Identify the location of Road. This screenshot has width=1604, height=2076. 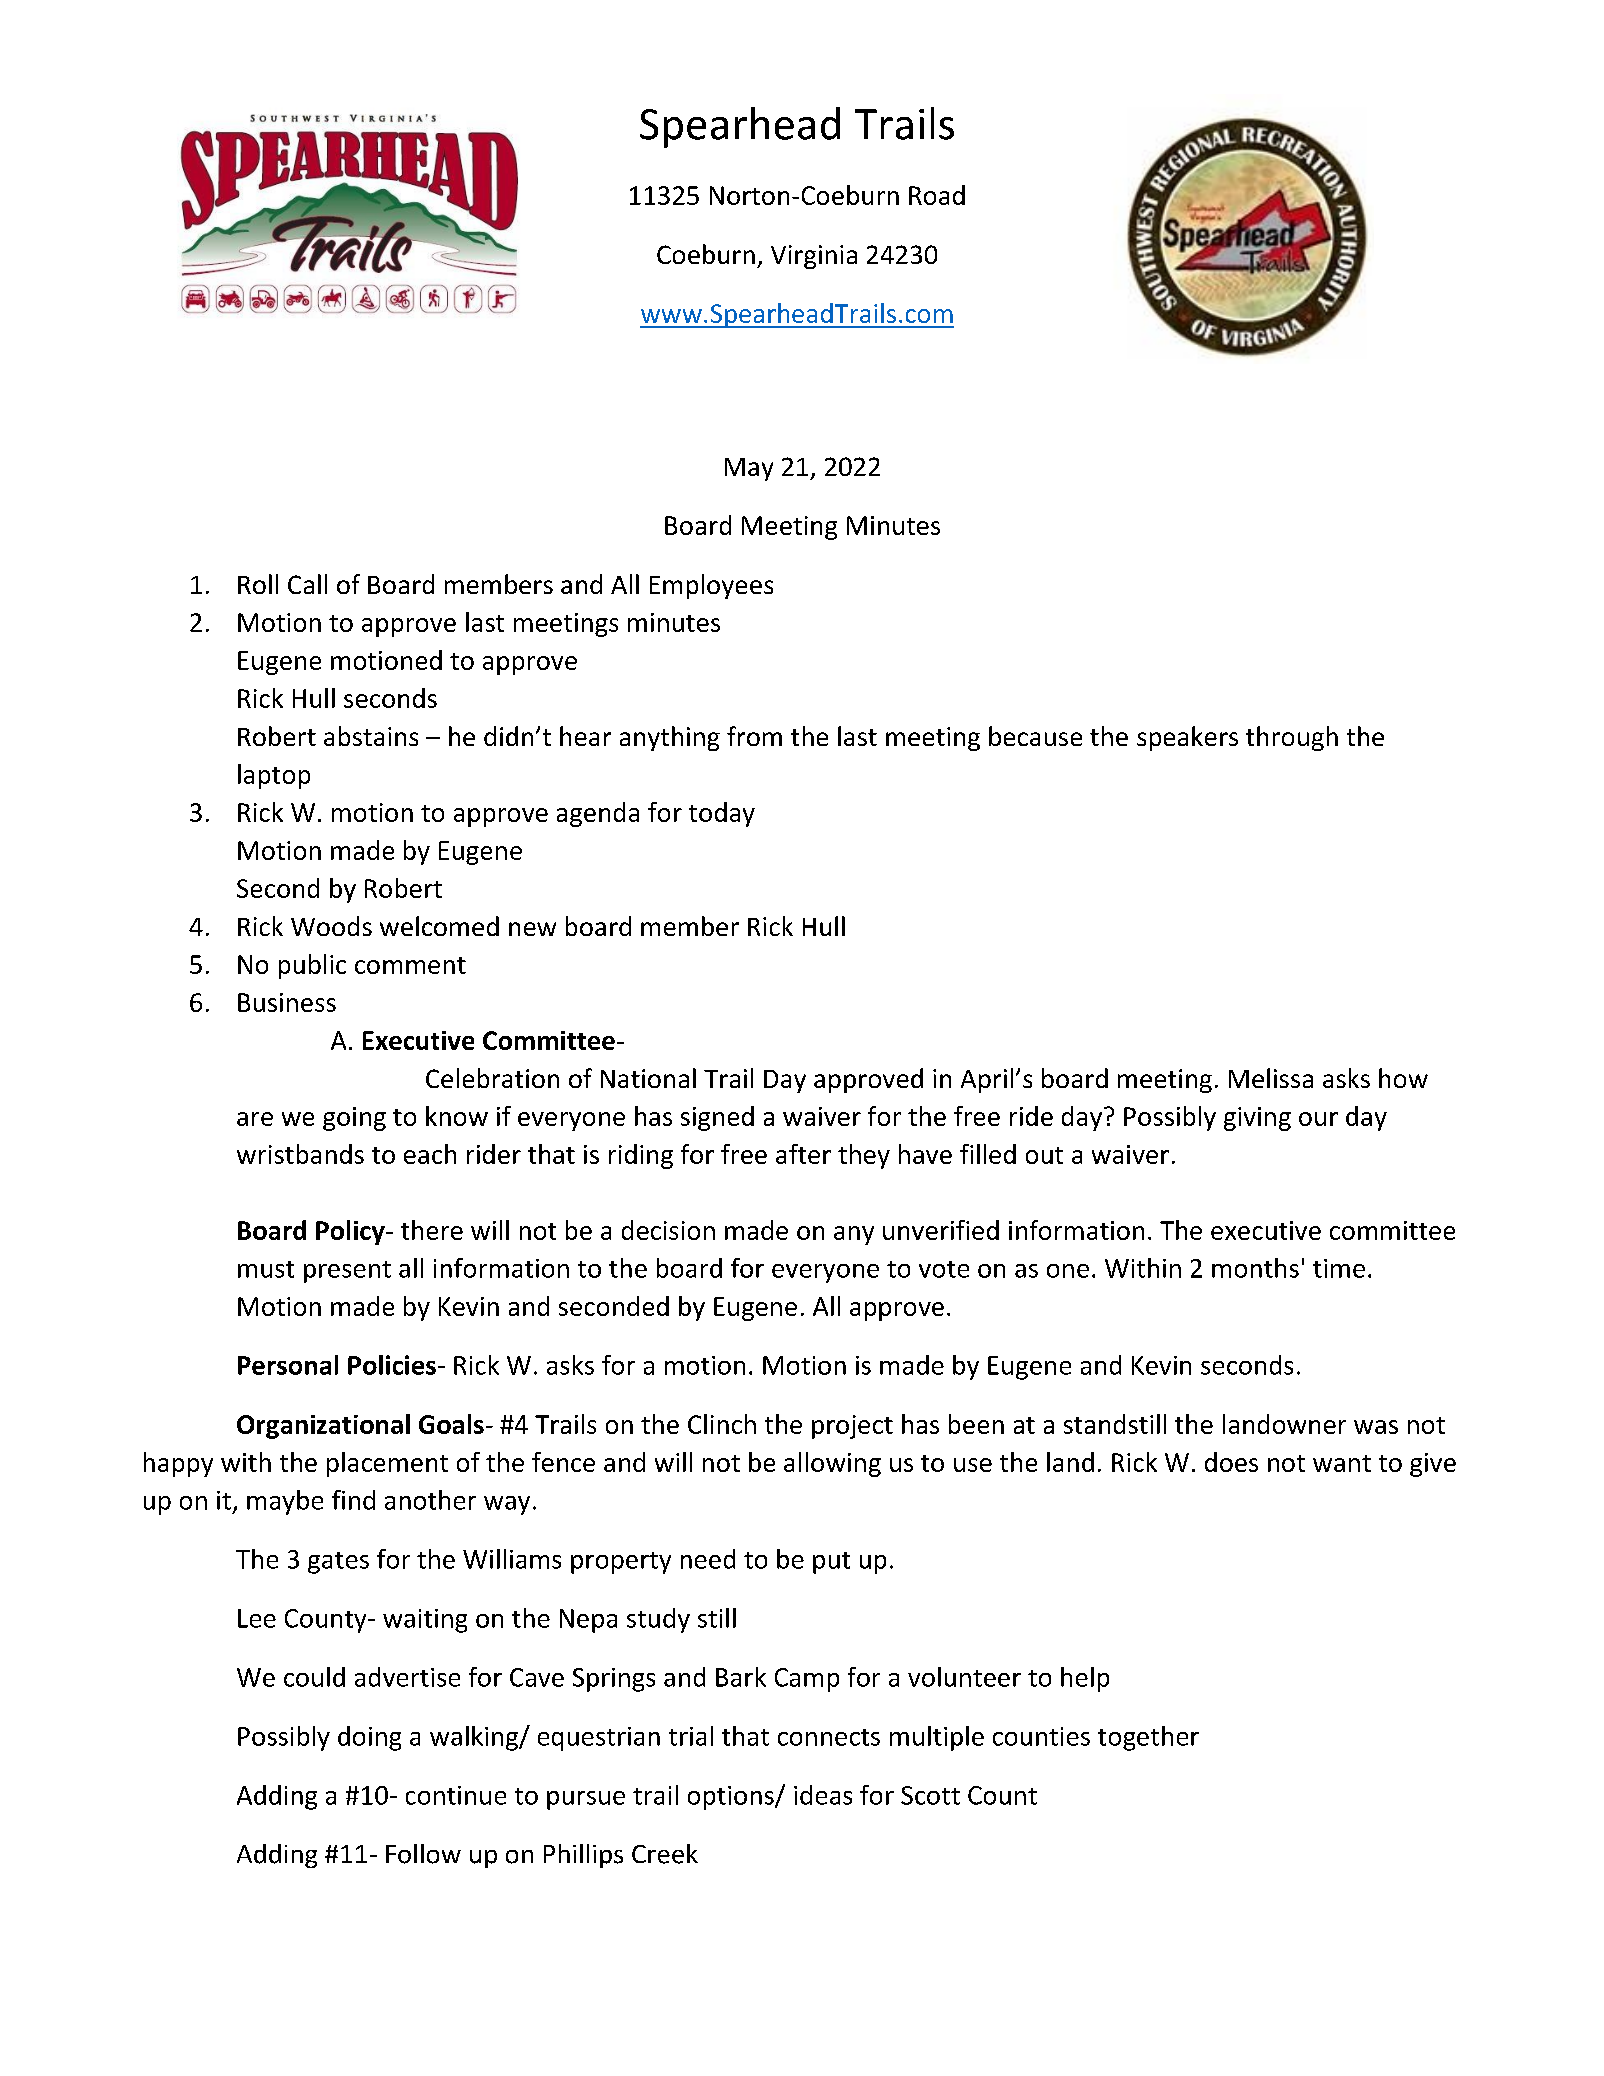
(937, 195).
